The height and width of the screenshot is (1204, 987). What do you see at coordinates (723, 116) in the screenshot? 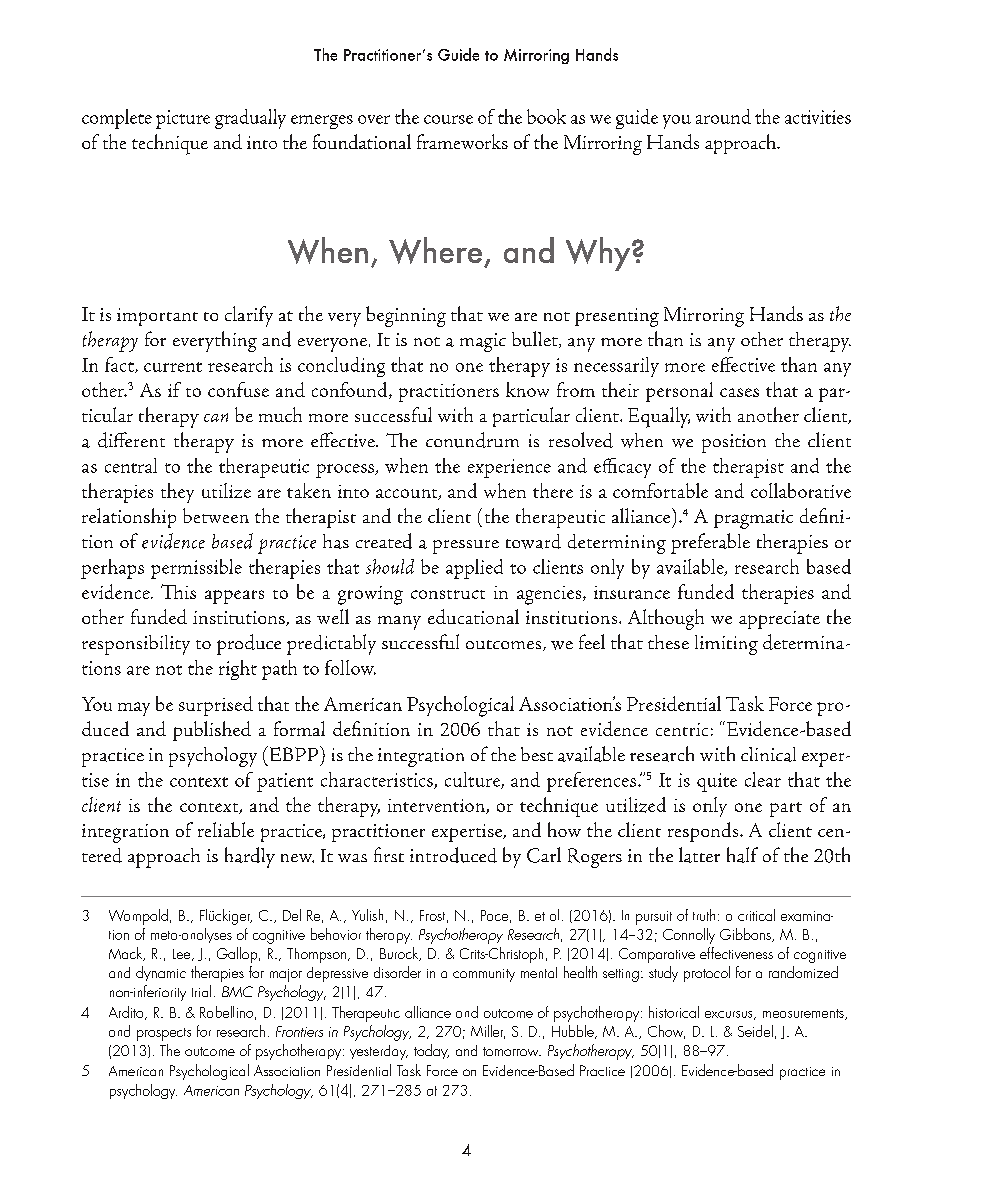
I see `around` at bounding box center [723, 116].
